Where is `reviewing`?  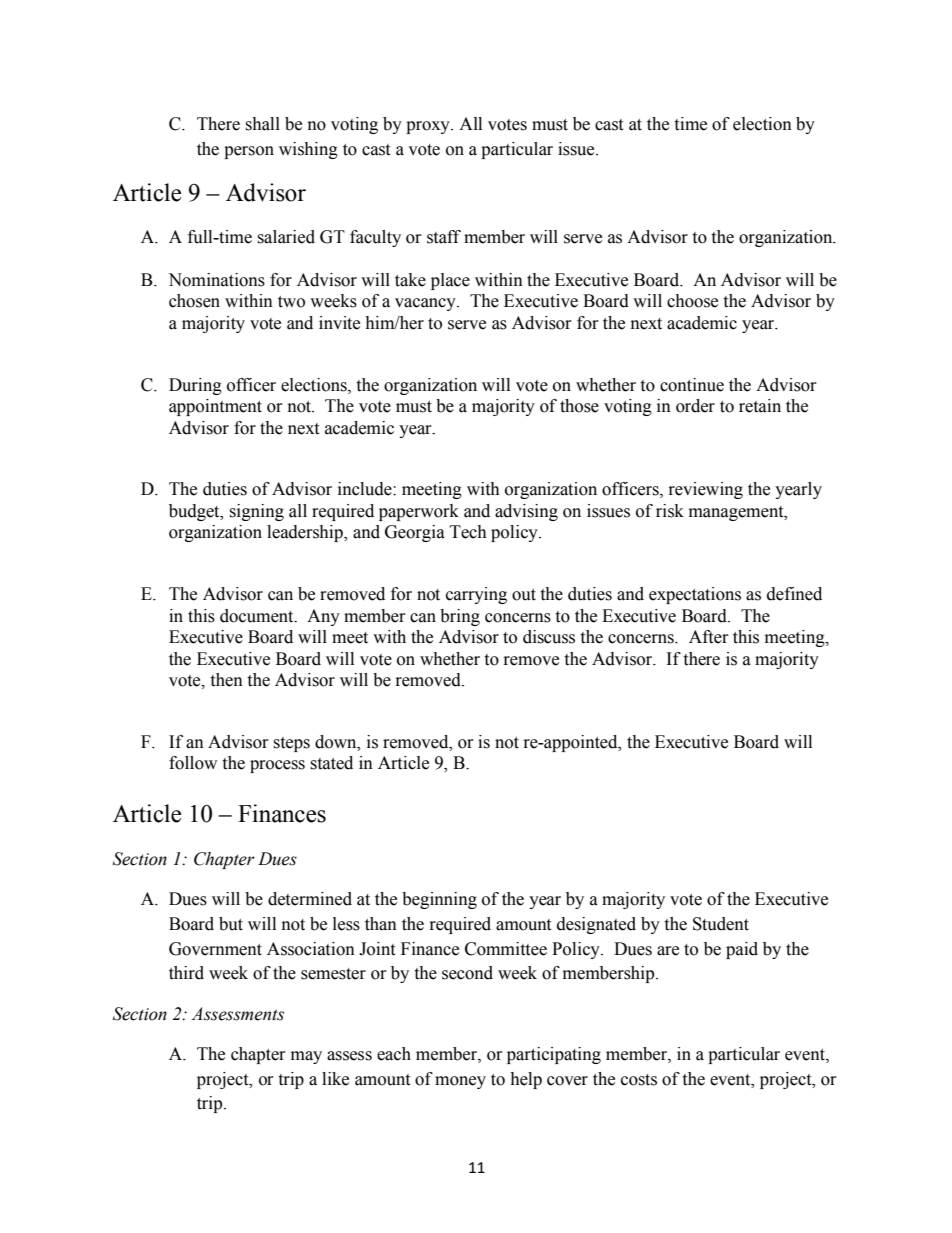 reviewing is located at coordinates (706, 490).
